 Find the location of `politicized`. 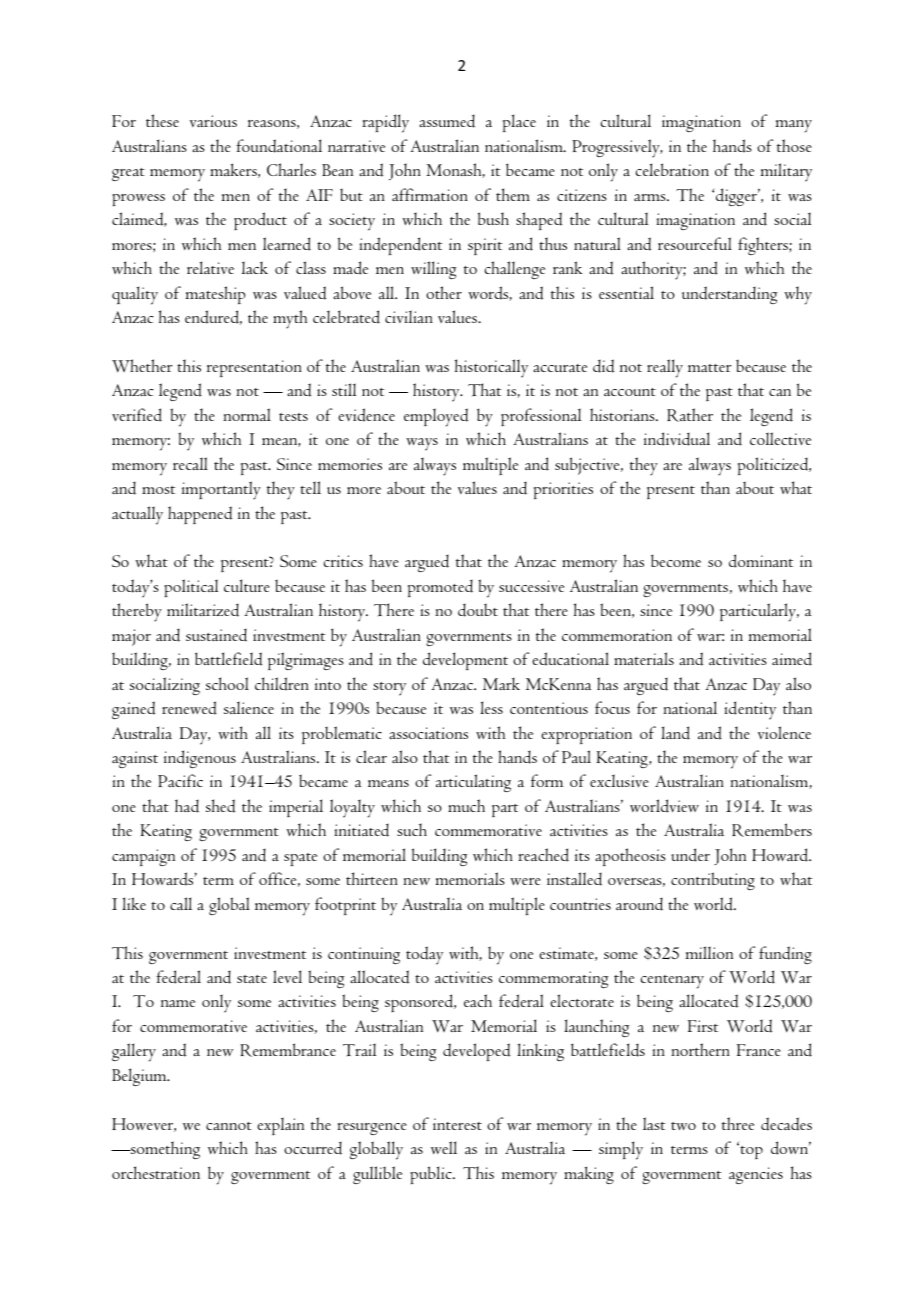

politicized is located at coordinates (774, 466).
